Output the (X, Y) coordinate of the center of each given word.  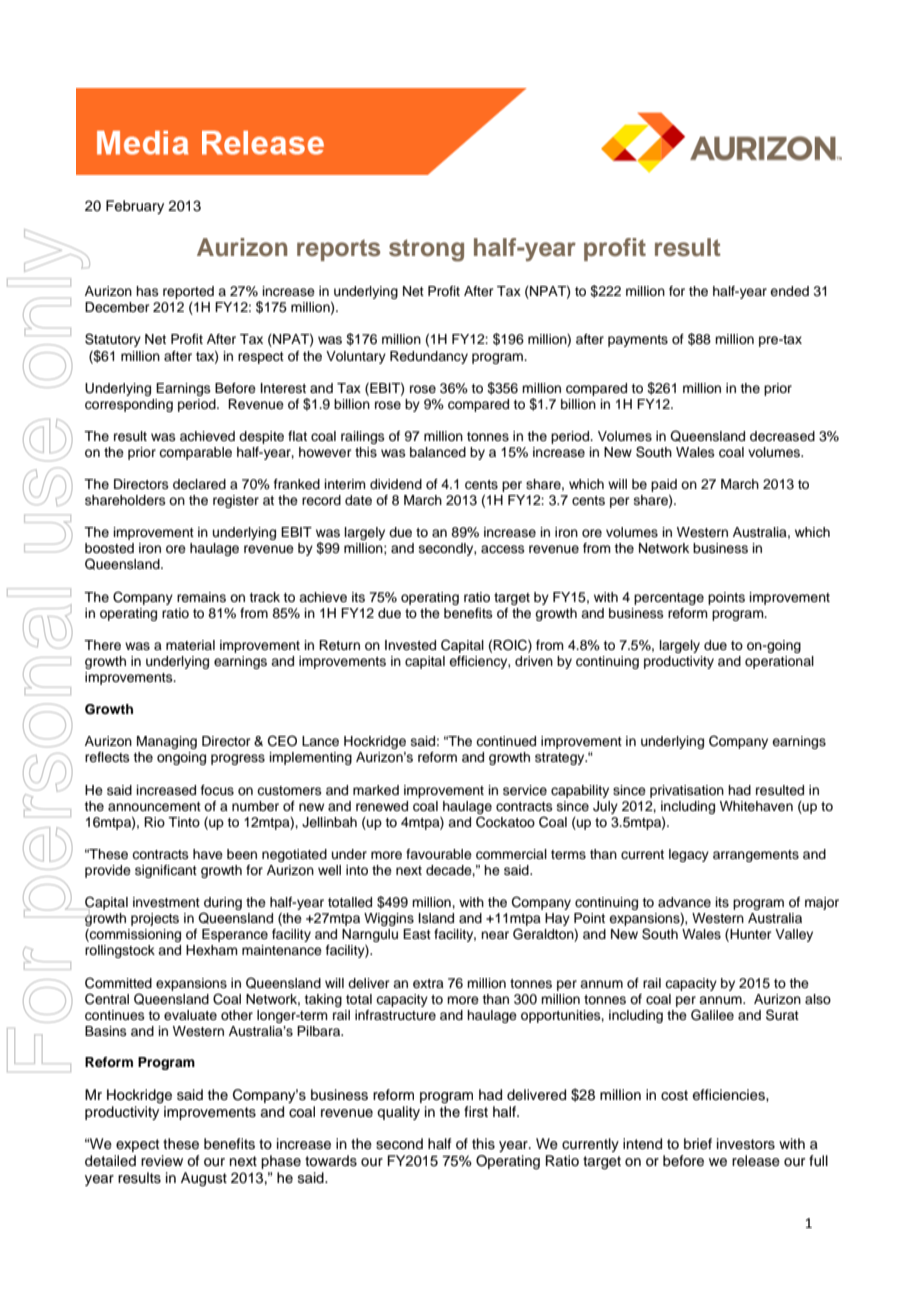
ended (789, 291)
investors (746, 1144)
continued (506, 741)
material (190, 645)
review (162, 1161)
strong (426, 250)
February (135, 207)
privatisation (687, 791)
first (476, 1112)
